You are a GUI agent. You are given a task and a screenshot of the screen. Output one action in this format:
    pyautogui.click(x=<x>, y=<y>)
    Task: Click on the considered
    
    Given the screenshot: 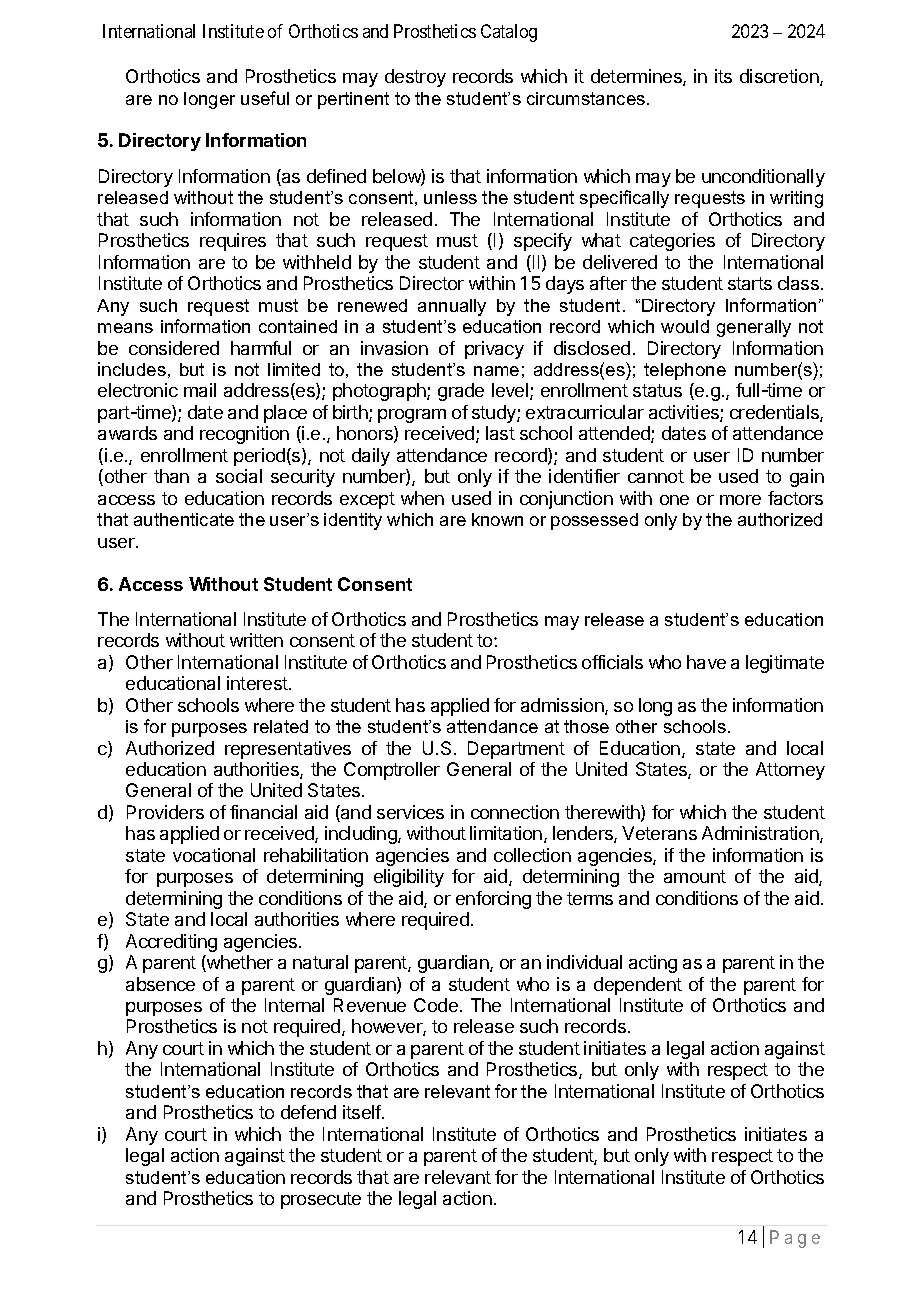 What is the action you would take?
    pyautogui.click(x=174, y=348)
